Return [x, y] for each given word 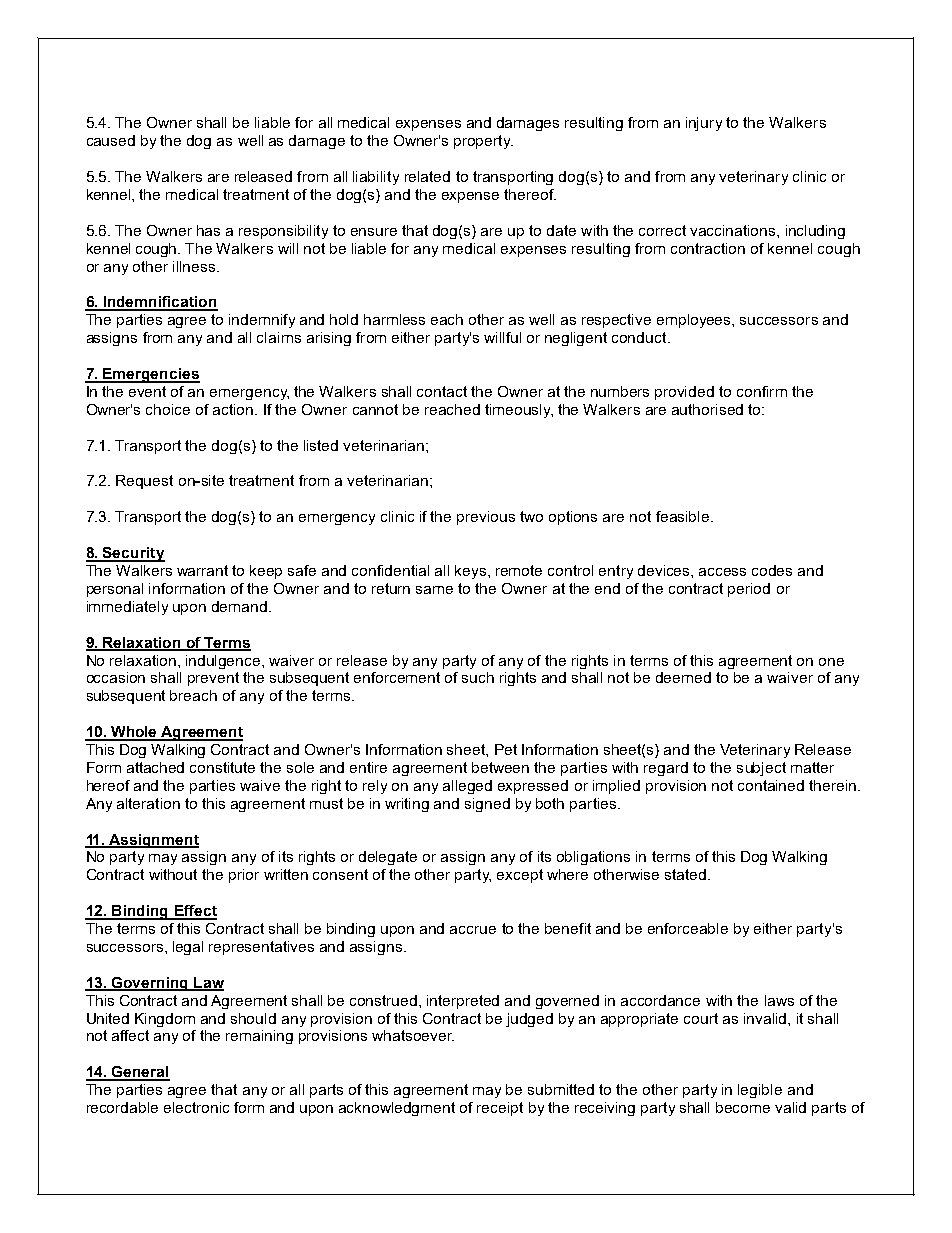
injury [704, 124]
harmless [394, 319]
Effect [194, 912]
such [478, 677]
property [483, 142]
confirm [762, 391]
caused [111, 140]
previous [486, 518]
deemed [683, 677]
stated [687, 874]
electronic [196, 1107]
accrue [473, 930]
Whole [134, 733]
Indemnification [159, 303]
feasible [684, 516]
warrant [202, 570]
